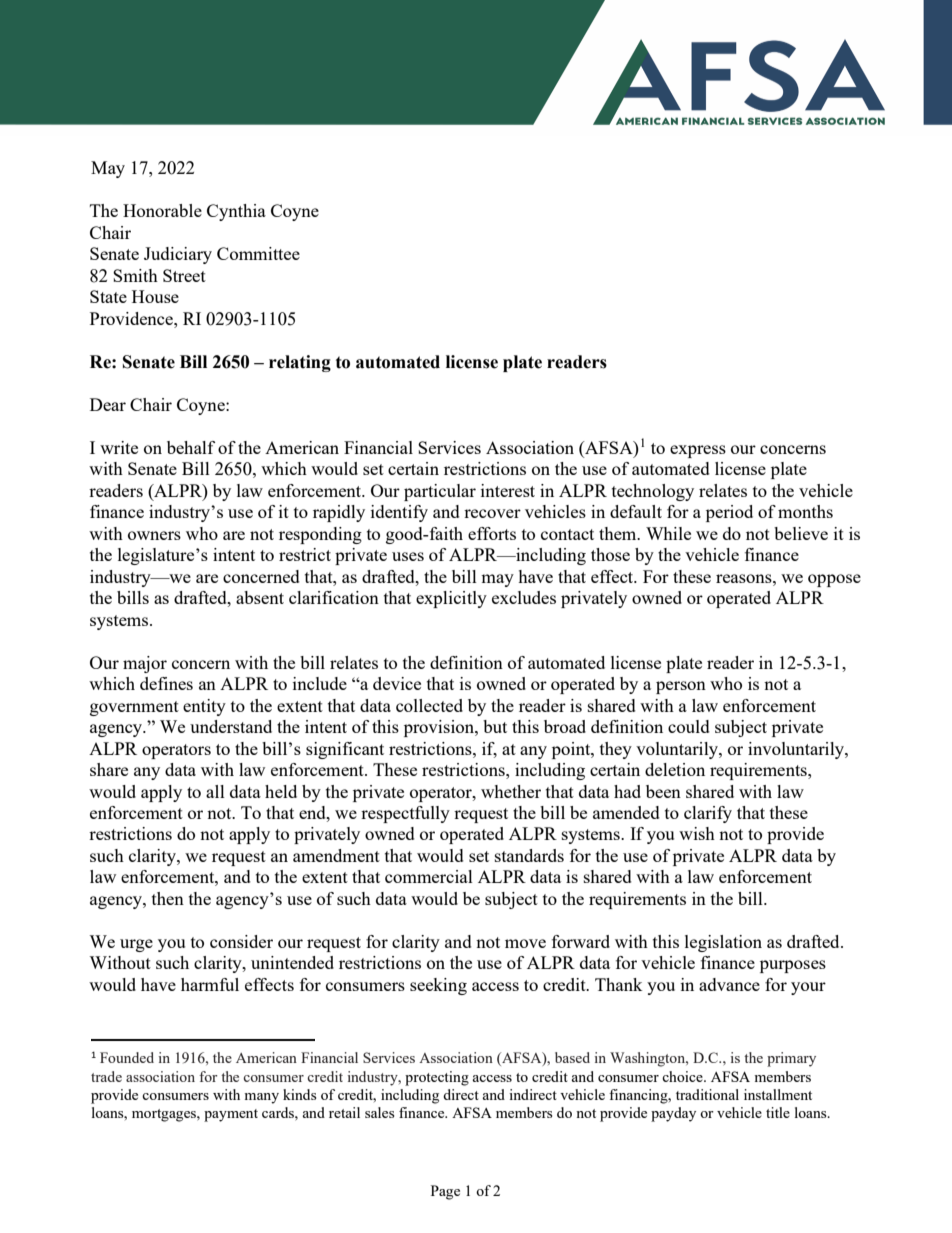 This screenshot has height=1233, width=952. What do you see at coordinates (698, 451) in the screenshot?
I see `express` at bounding box center [698, 451].
